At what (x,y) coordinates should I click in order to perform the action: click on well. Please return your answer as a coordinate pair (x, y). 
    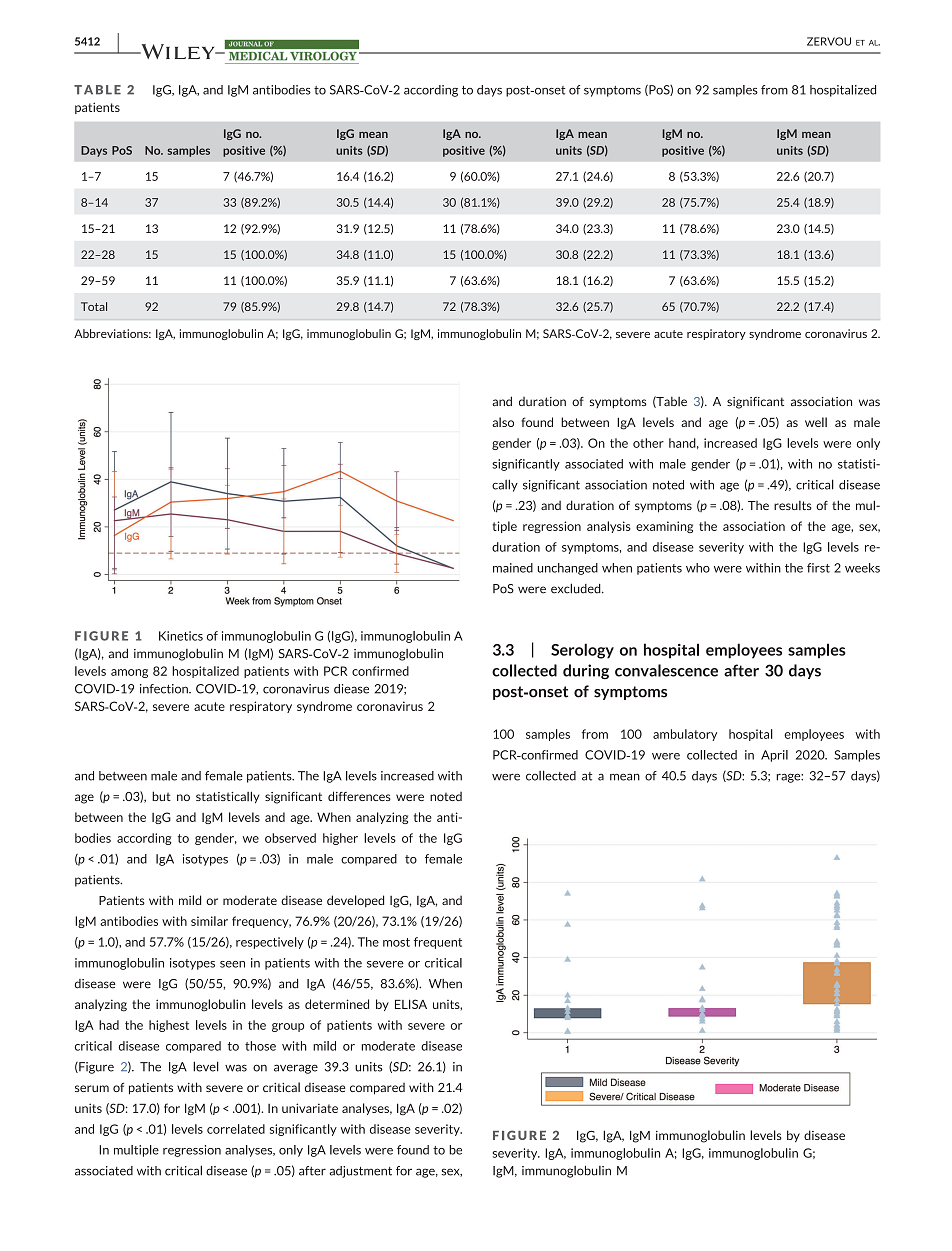
    Looking at the image, I should click on (816, 422).
